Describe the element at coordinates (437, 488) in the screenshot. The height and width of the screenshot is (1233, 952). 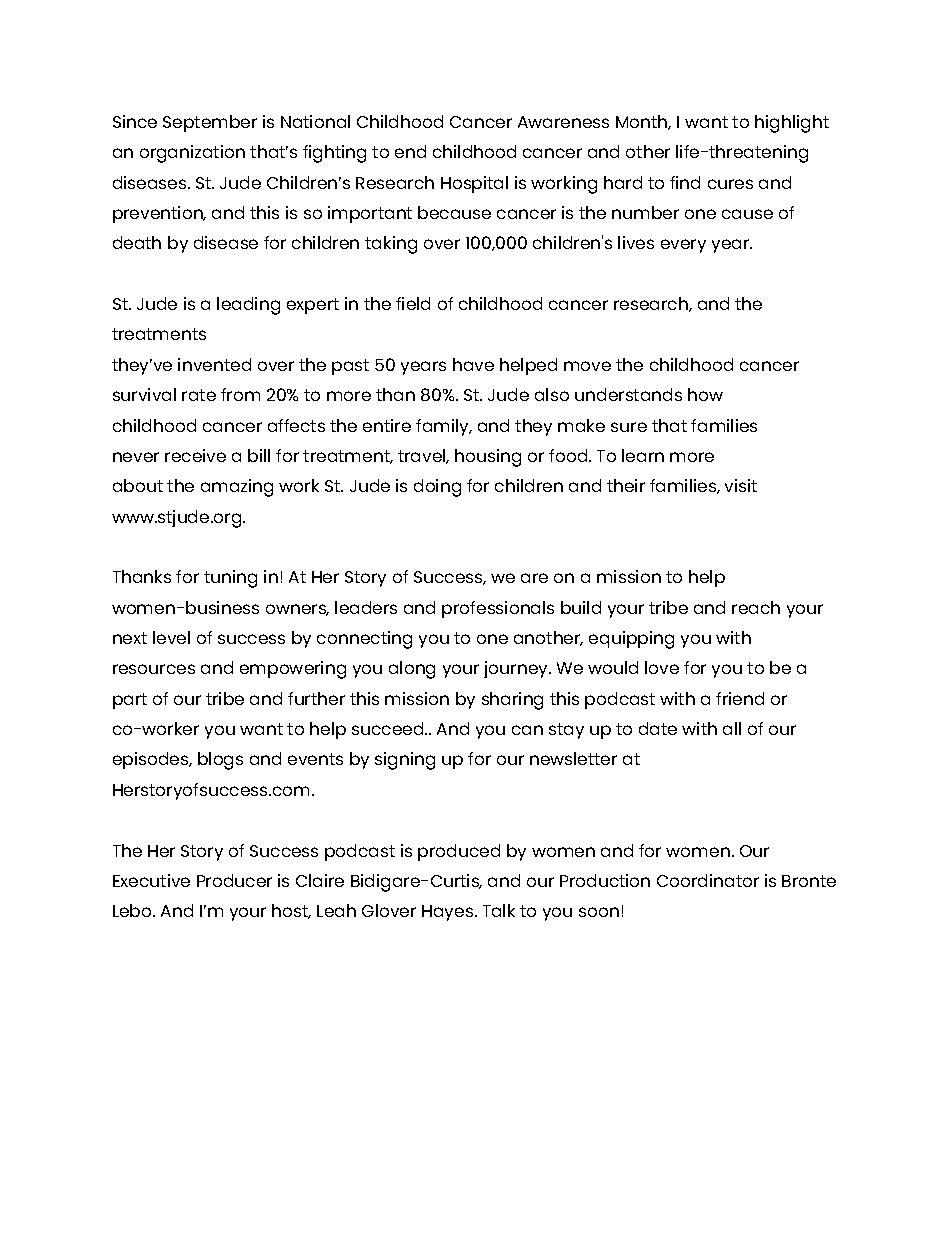
I see `doing` at that location.
